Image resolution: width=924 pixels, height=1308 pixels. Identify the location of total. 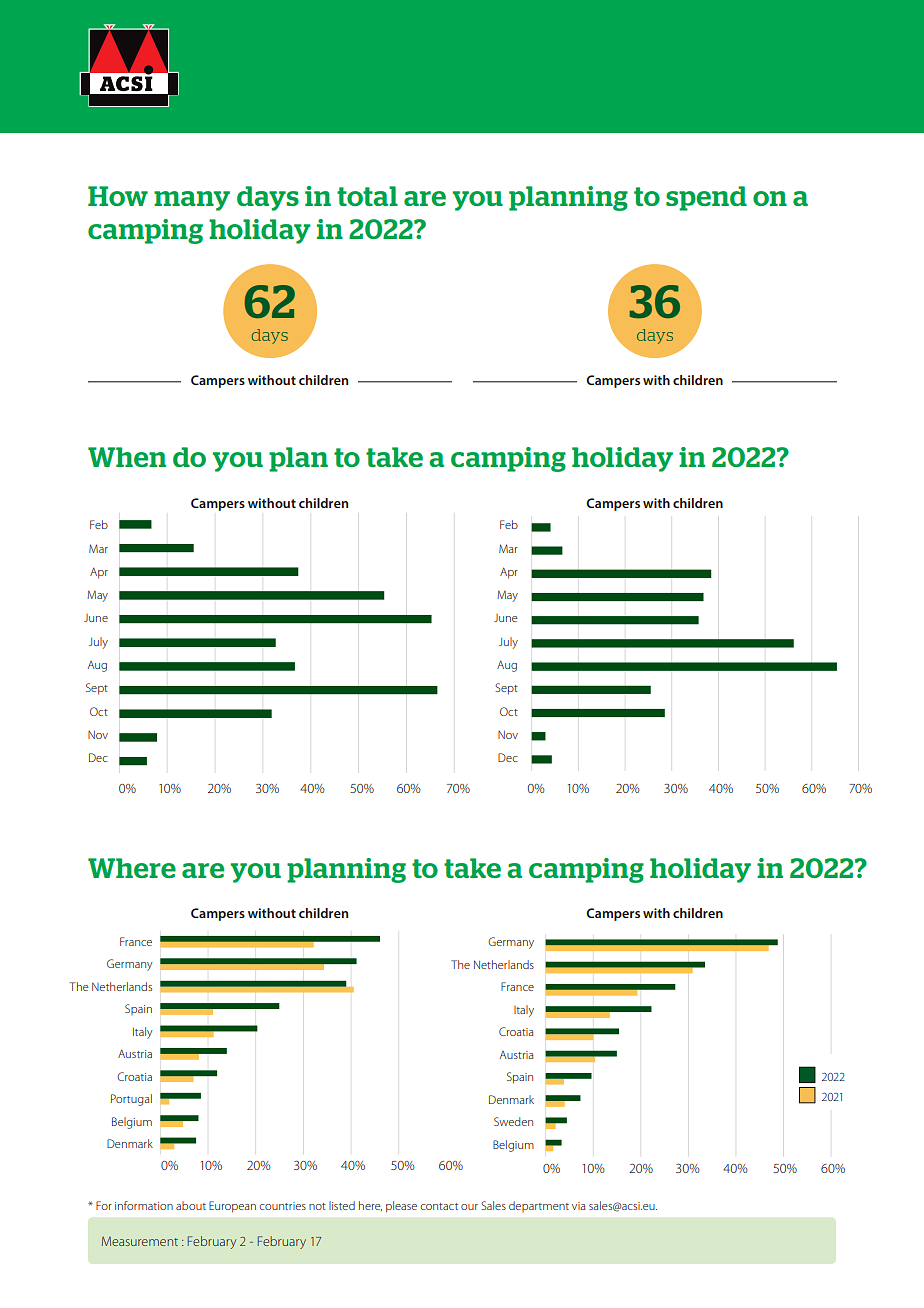
(367, 196).
